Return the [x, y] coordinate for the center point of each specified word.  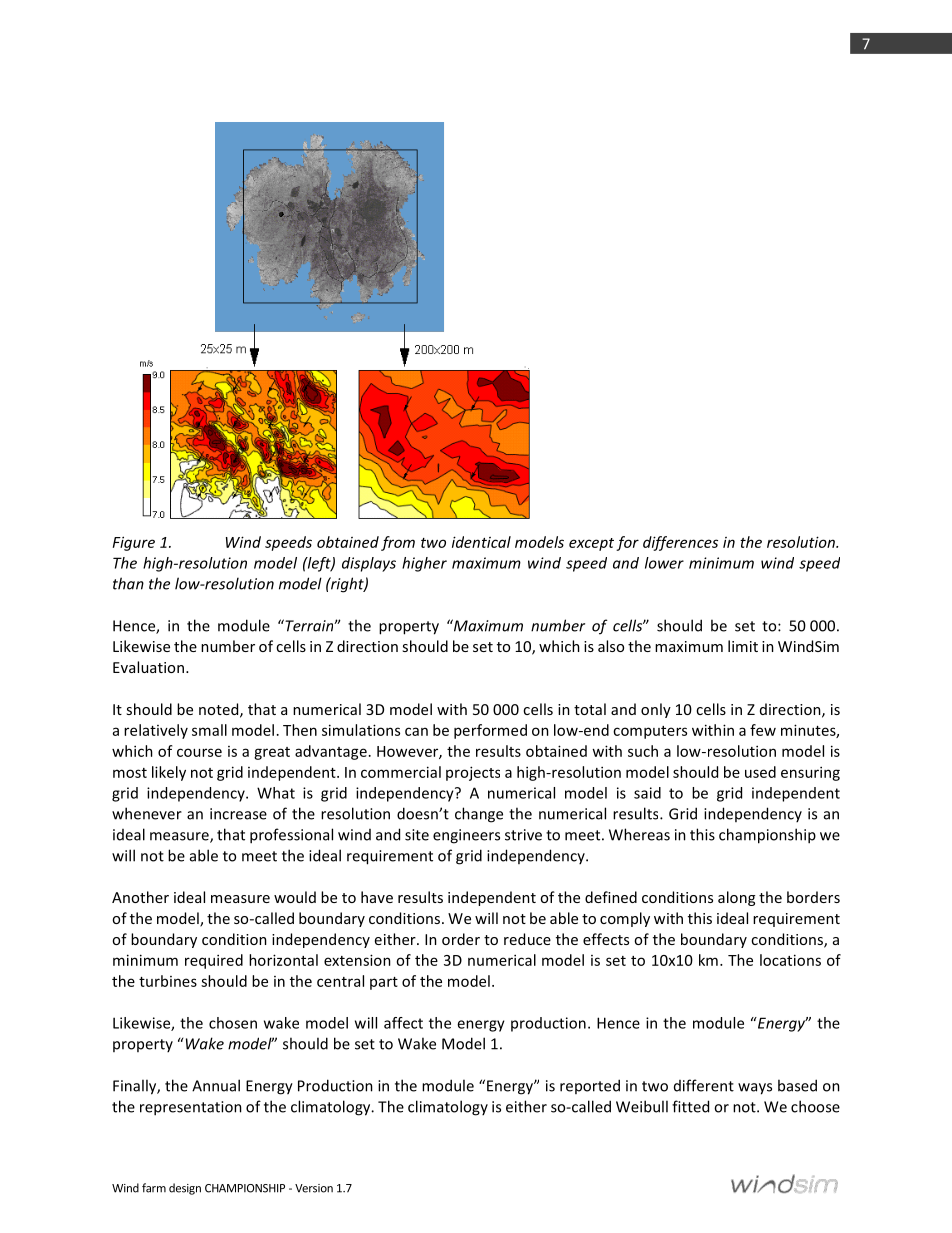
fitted [690, 1106]
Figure [134, 543]
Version [314, 1188]
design [185, 1189]
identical [481, 542]
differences [680, 543]
